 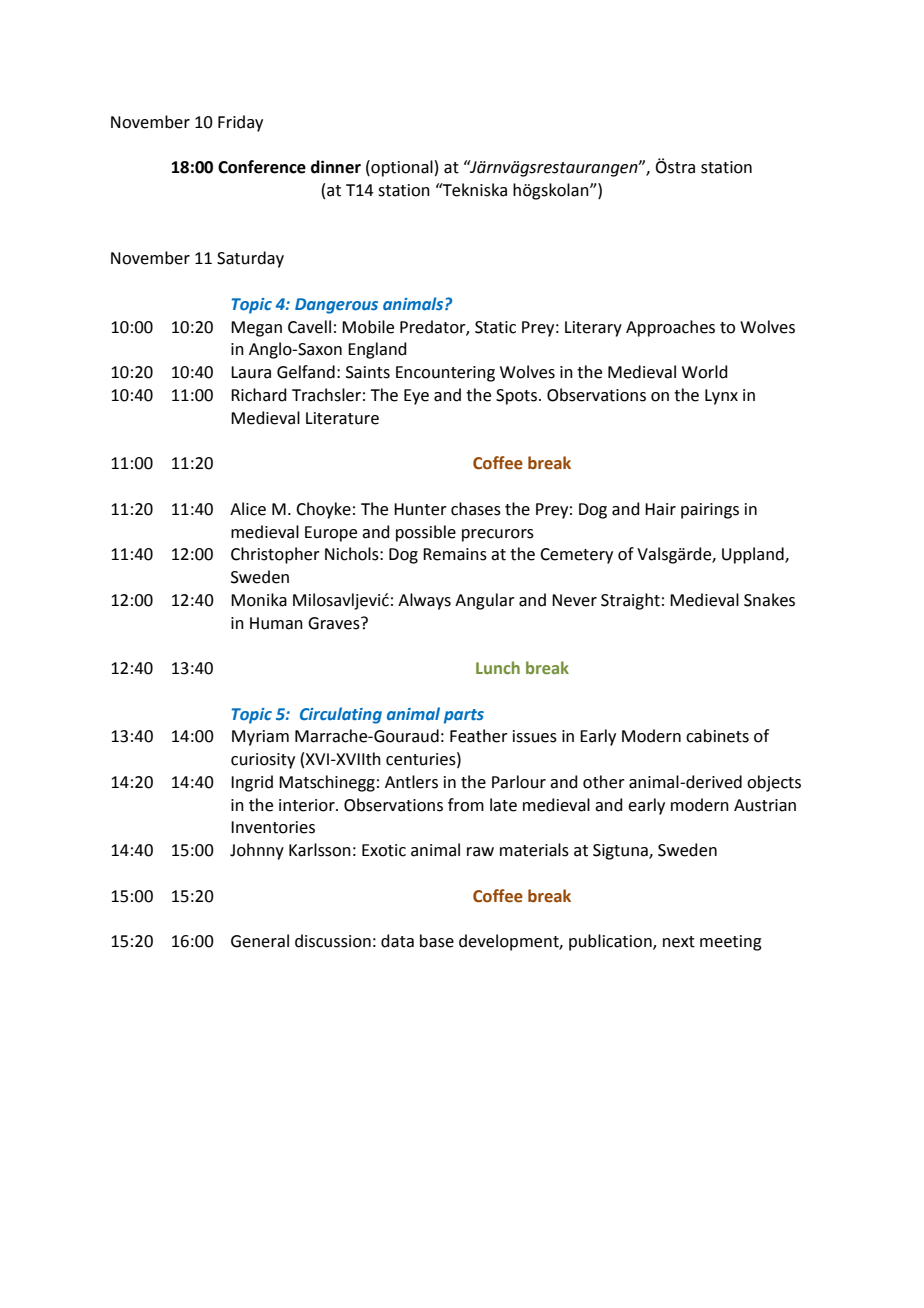 I want to click on dinner, so click(x=336, y=167).
